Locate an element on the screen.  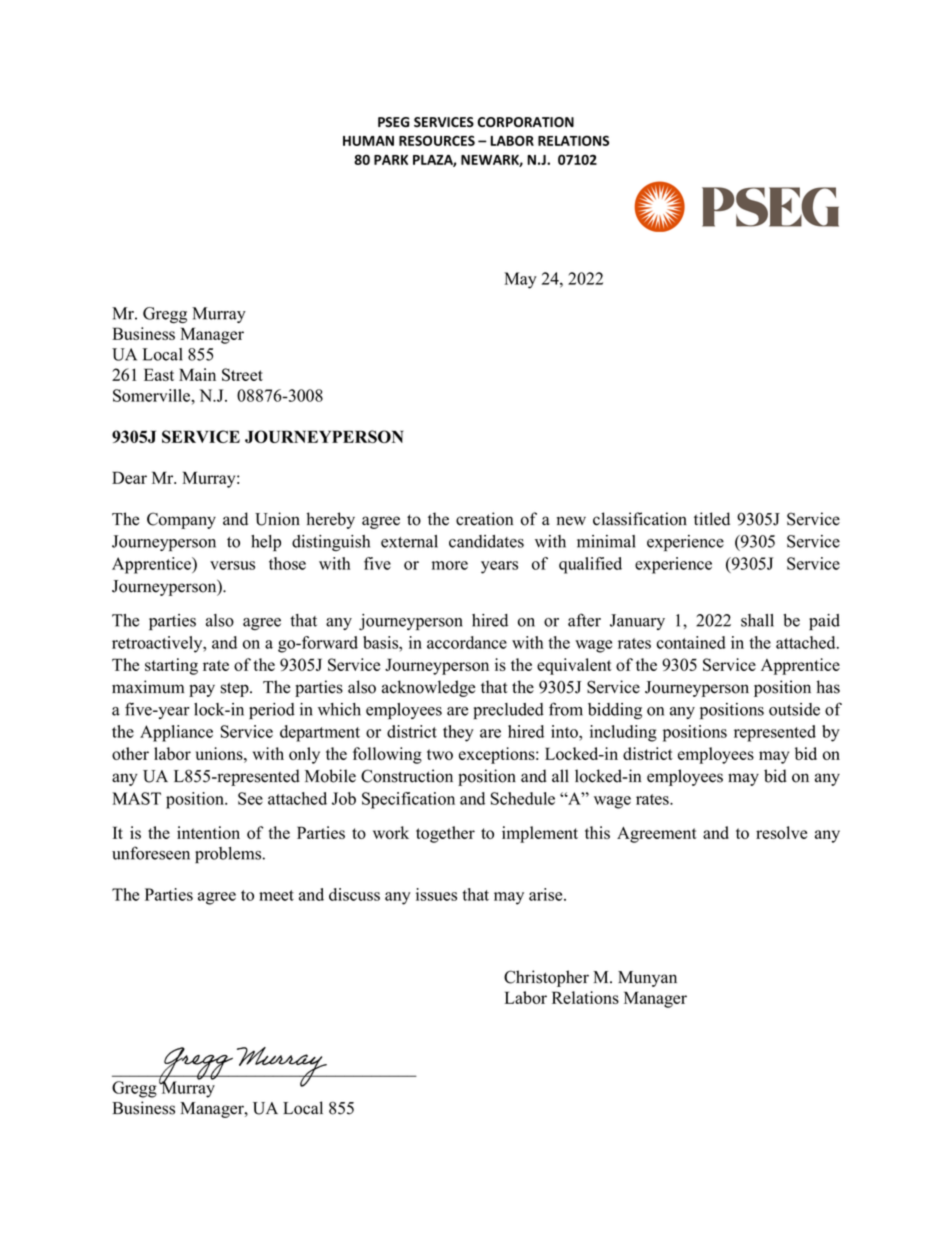
versus is located at coordinates (232, 565).
